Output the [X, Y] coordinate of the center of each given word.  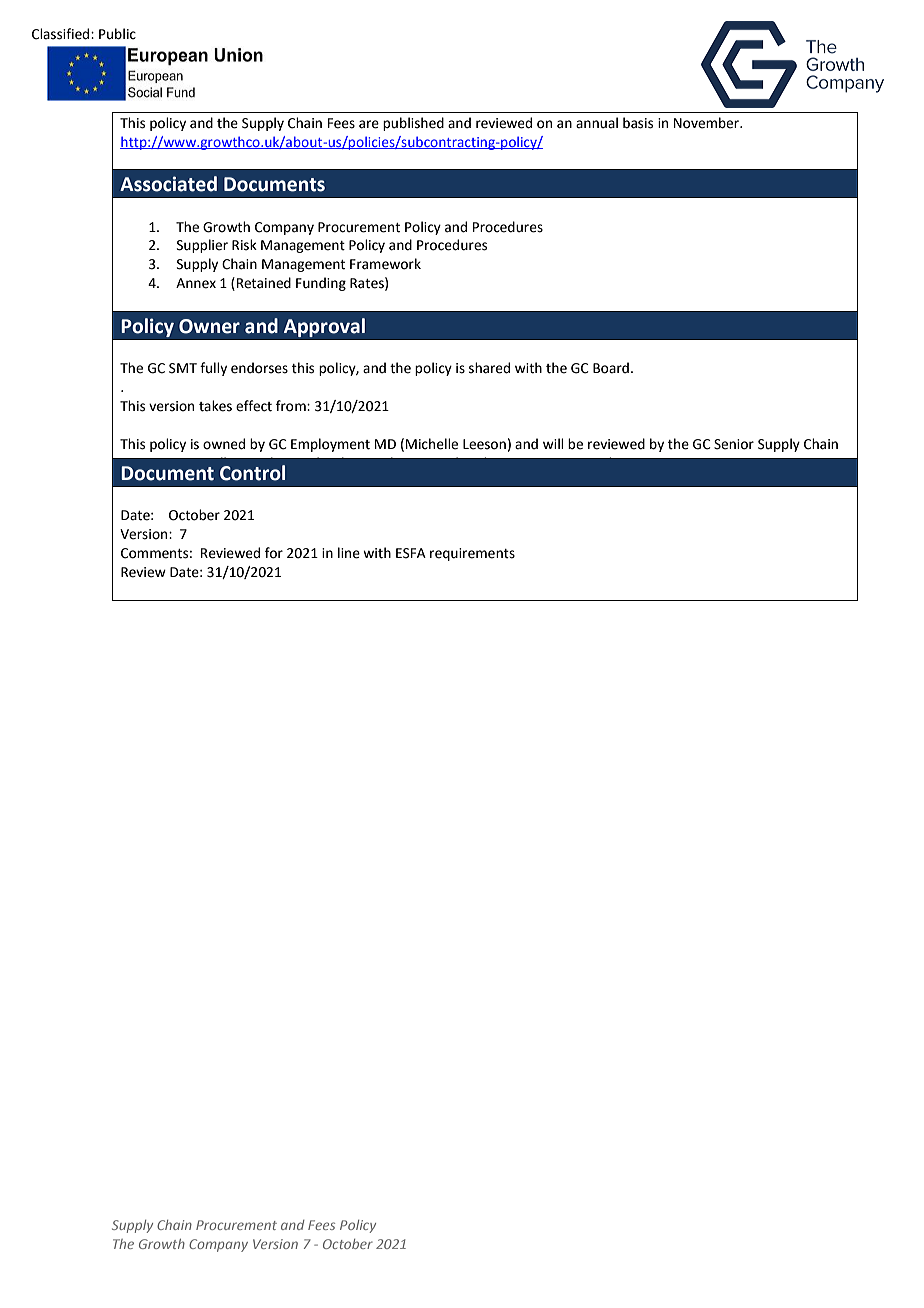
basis [638, 123]
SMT [183, 368]
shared [489, 368]
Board [611, 368]
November [707, 123]
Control [252, 473]
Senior [734, 444]
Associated [168, 184]
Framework [385, 264]
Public [117, 34]
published [413, 124]
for [274, 553]
